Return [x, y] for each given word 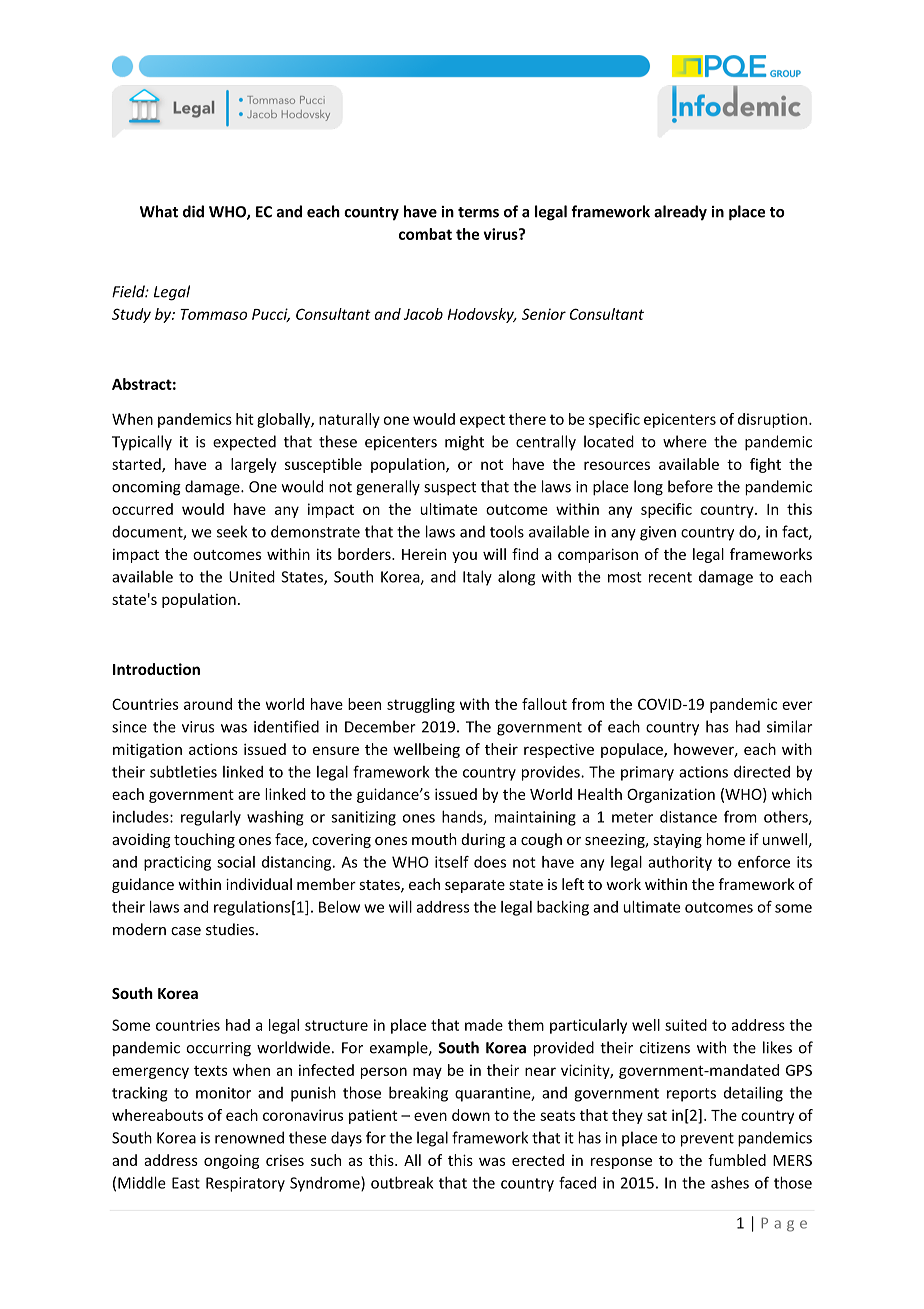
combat [425, 234]
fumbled [737, 1160]
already [680, 213]
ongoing [231, 1161]
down [471, 1115]
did [193, 211]
